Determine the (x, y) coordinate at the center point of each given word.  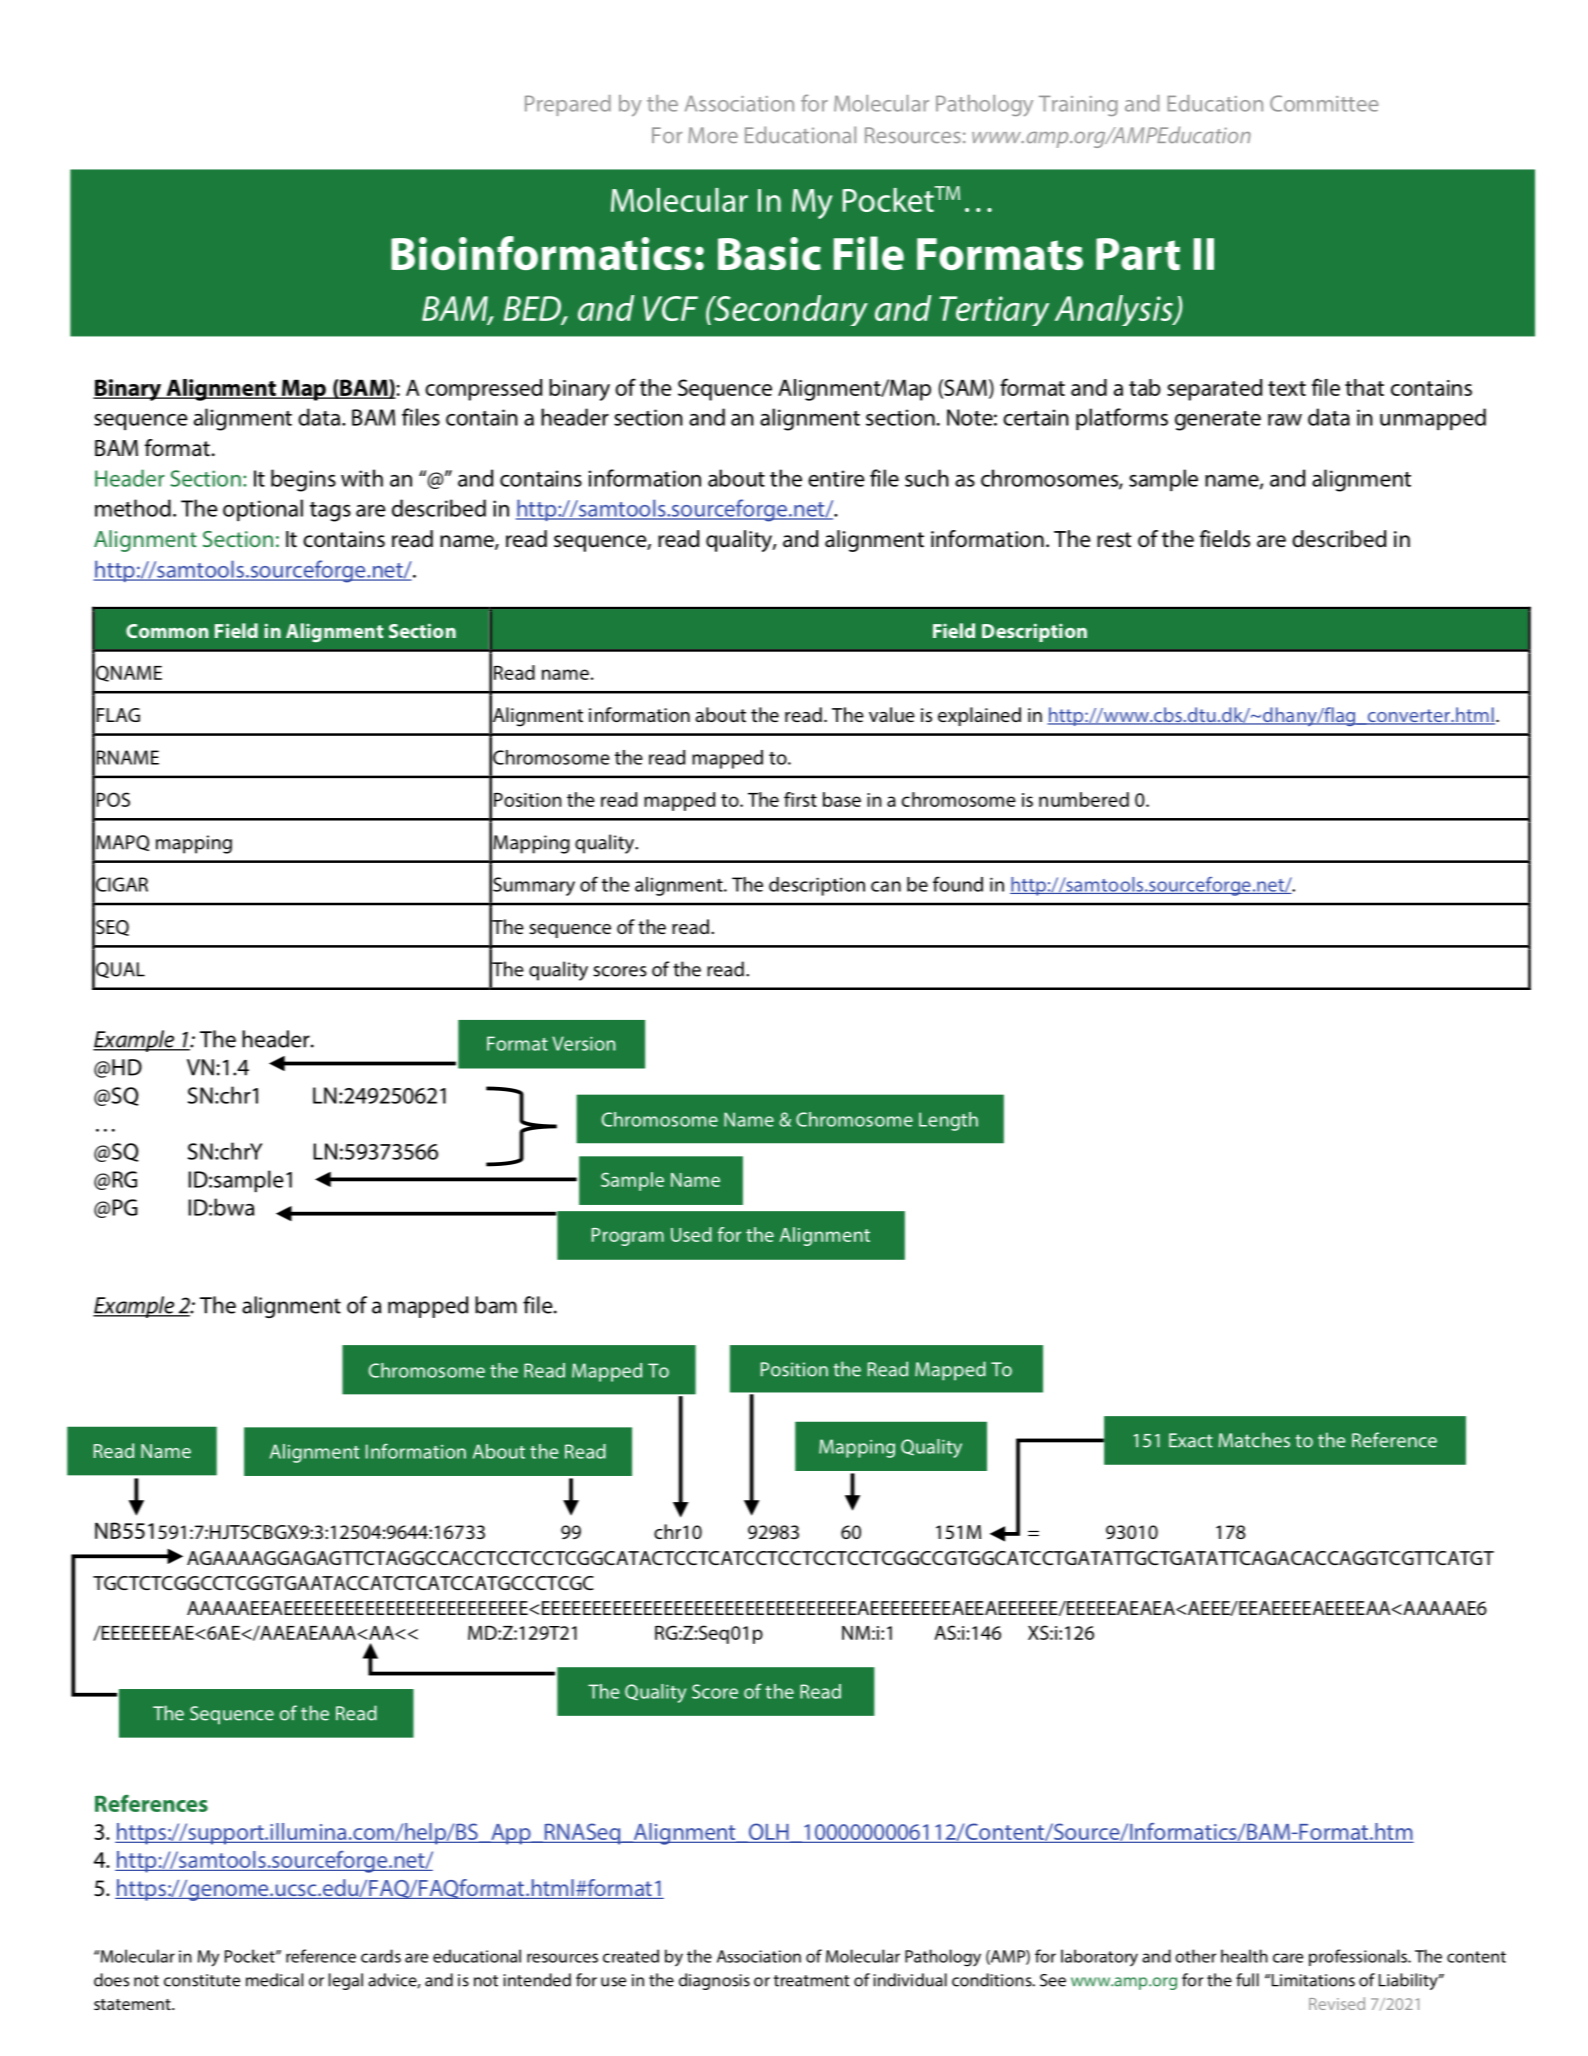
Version (583, 1043)
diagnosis (714, 1981)
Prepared (568, 105)
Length (948, 1121)
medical (274, 1980)
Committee (1324, 103)
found (958, 884)
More (713, 135)
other (1195, 1956)
